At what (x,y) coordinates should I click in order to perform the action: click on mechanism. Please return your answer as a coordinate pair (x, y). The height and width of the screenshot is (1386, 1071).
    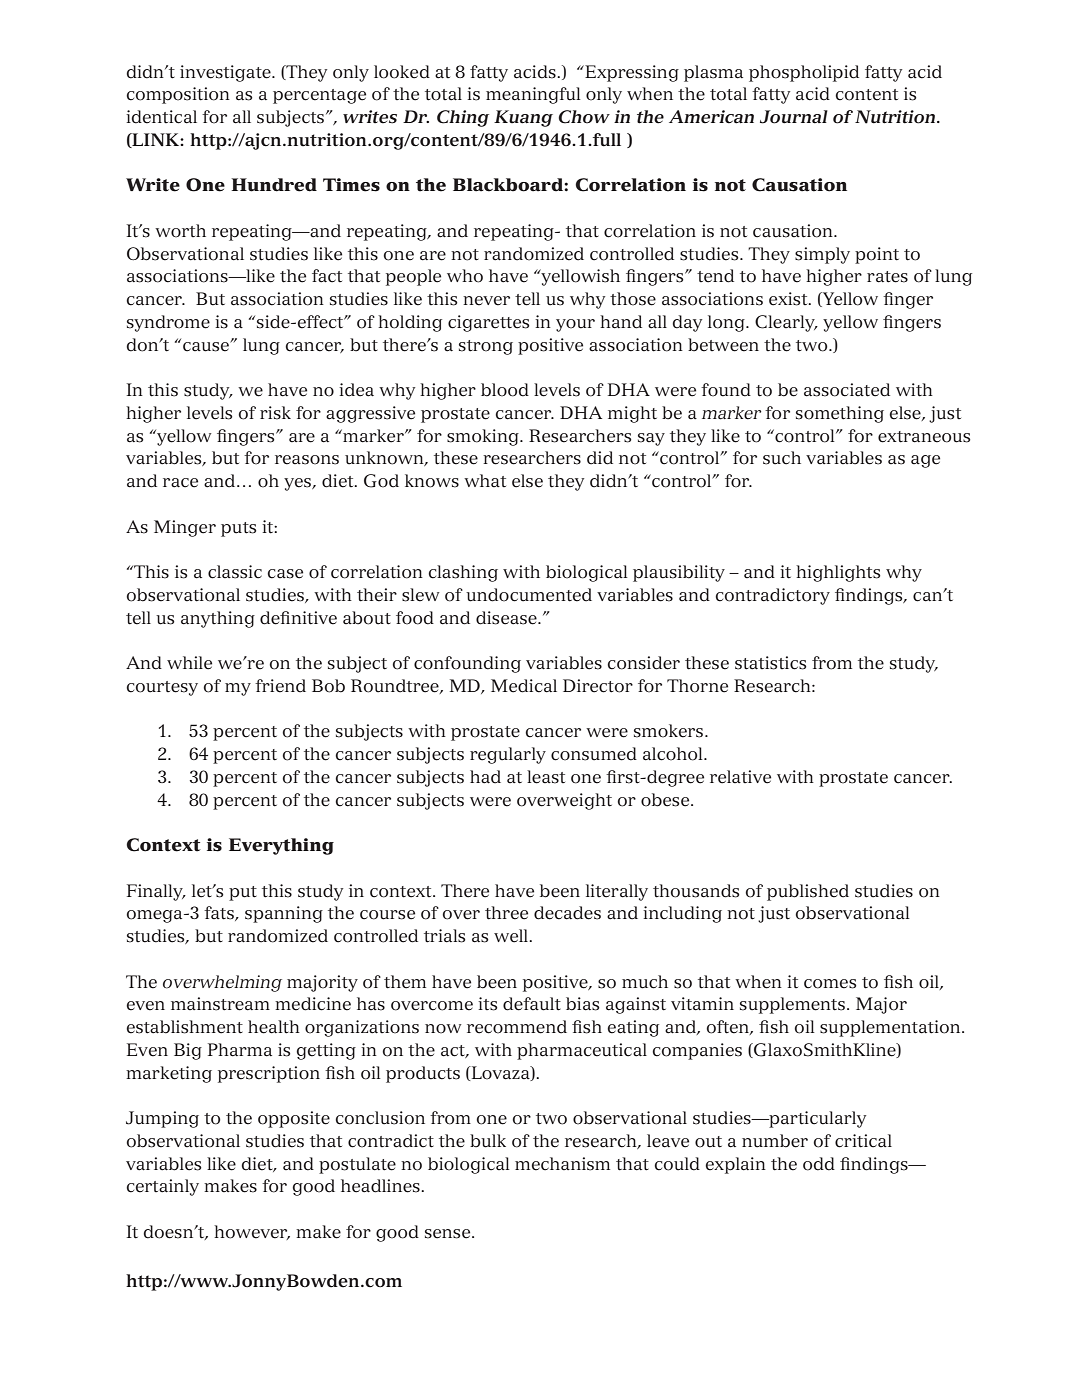
    Looking at the image, I should click on (562, 1164).
